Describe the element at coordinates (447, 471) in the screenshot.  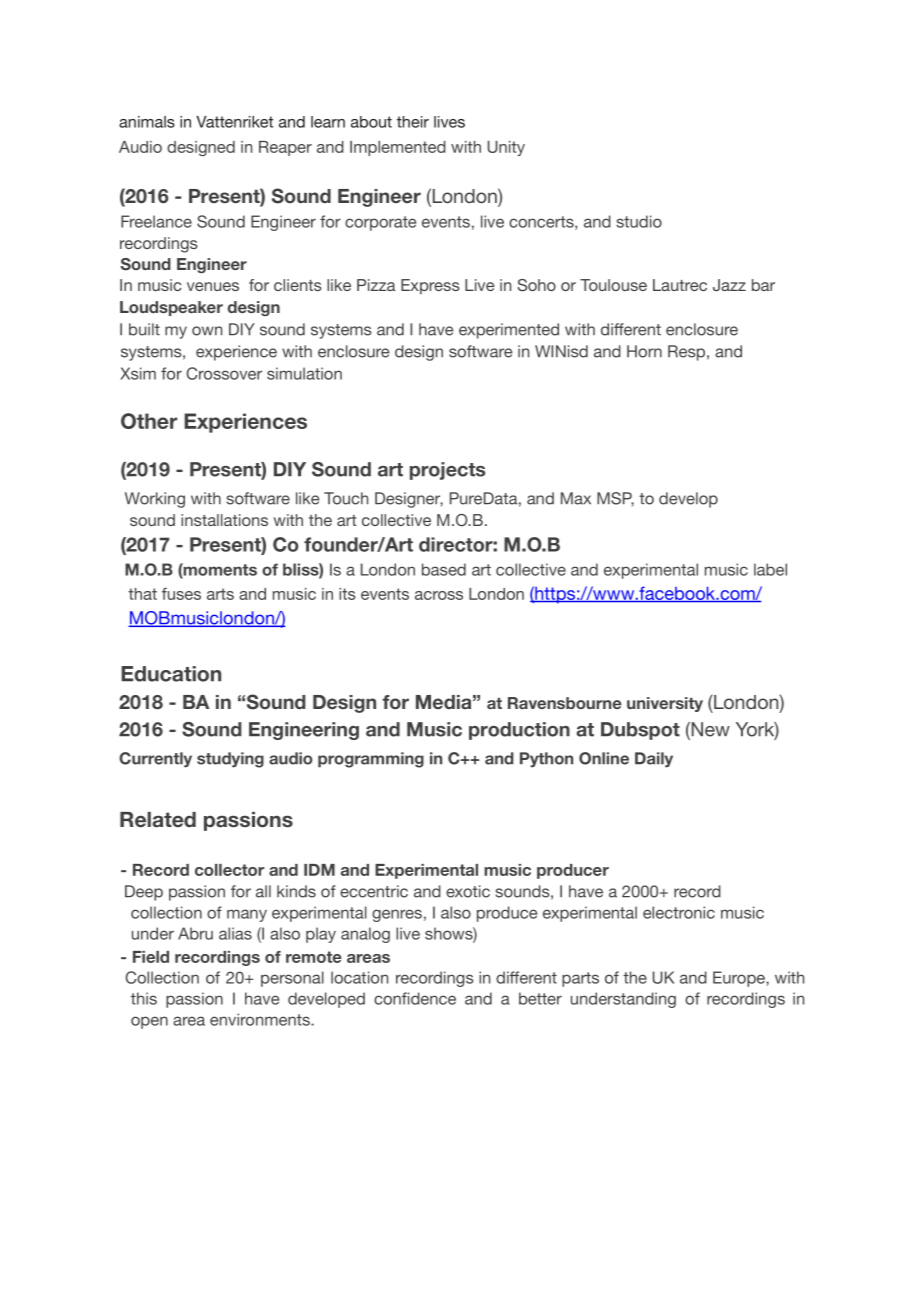
I see `projects` at that location.
